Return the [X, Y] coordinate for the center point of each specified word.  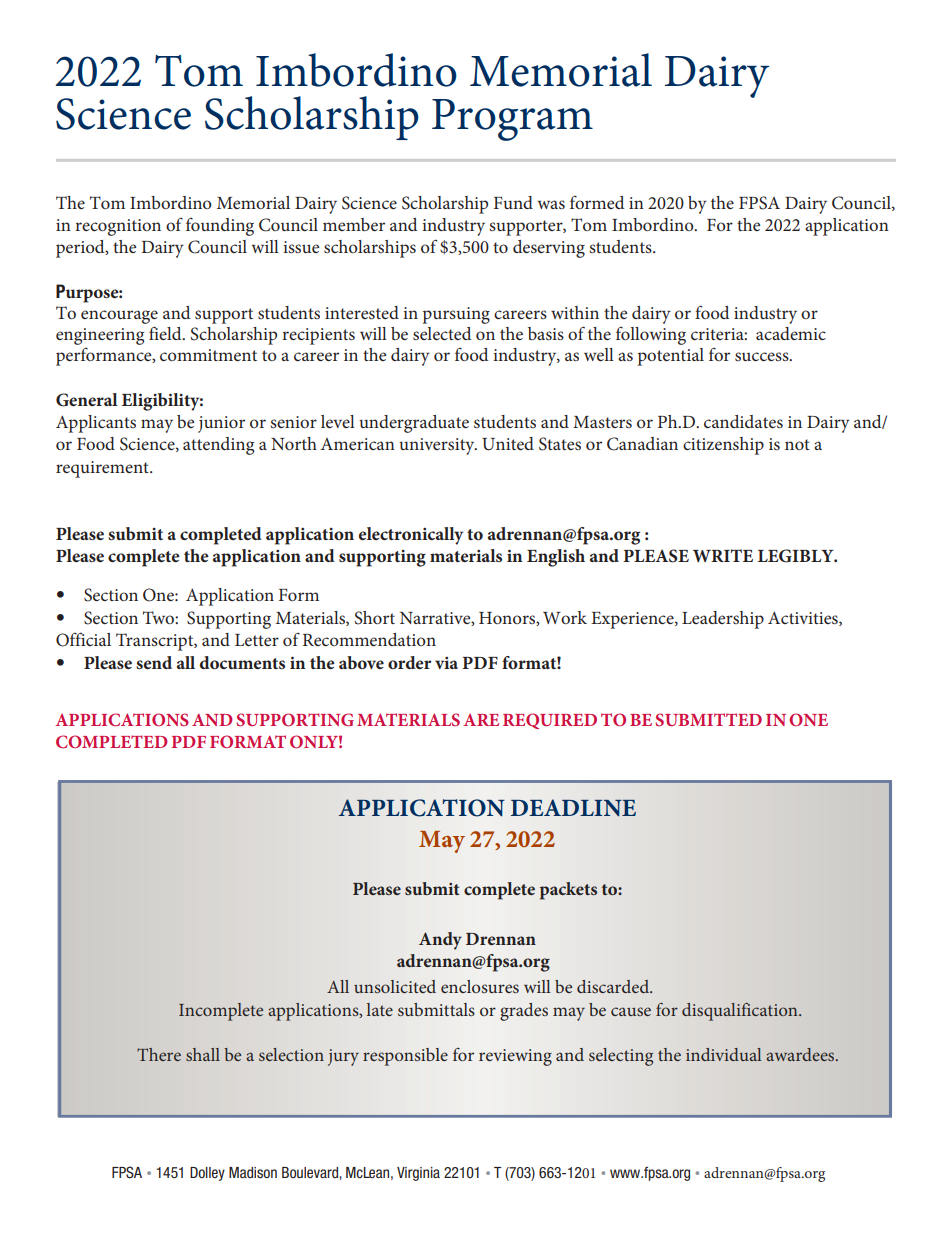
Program [512, 120]
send [154, 662]
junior [221, 424]
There [159, 1054]
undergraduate [414, 424]
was [551, 204]
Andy [440, 941]
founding [220, 227]
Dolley [207, 1174]
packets [568, 891]
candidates [743, 421]
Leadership [723, 620]
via [446, 663]
